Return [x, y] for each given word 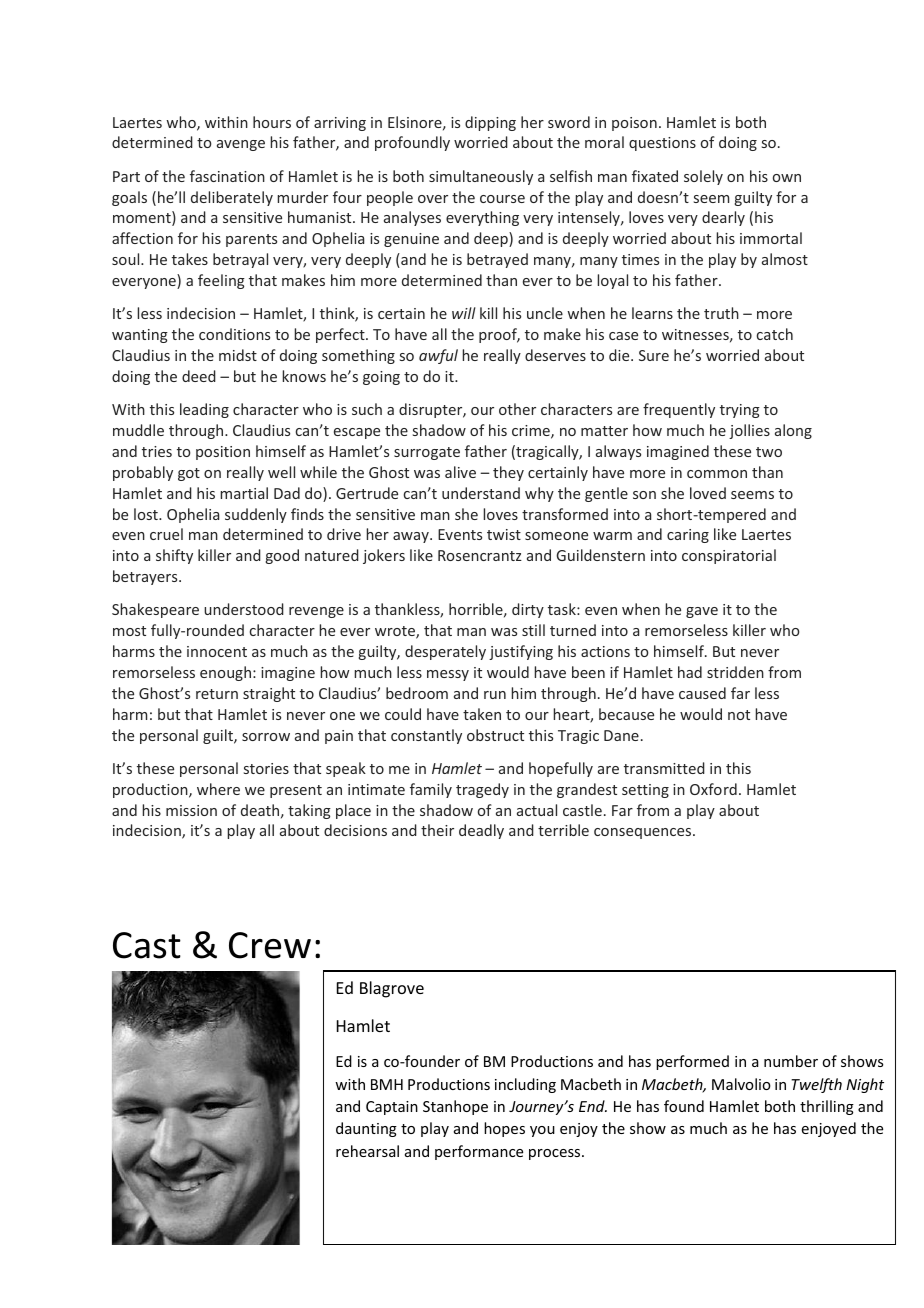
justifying [521, 652]
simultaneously [481, 177]
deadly [481, 831]
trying [740, 411]
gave [702, 612]
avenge [241, 145]
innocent [217, 651]
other [517, 409]
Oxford [713, 789]
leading [204, 410]
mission [191, 810]
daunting [366, 1129]
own [787, 178]
